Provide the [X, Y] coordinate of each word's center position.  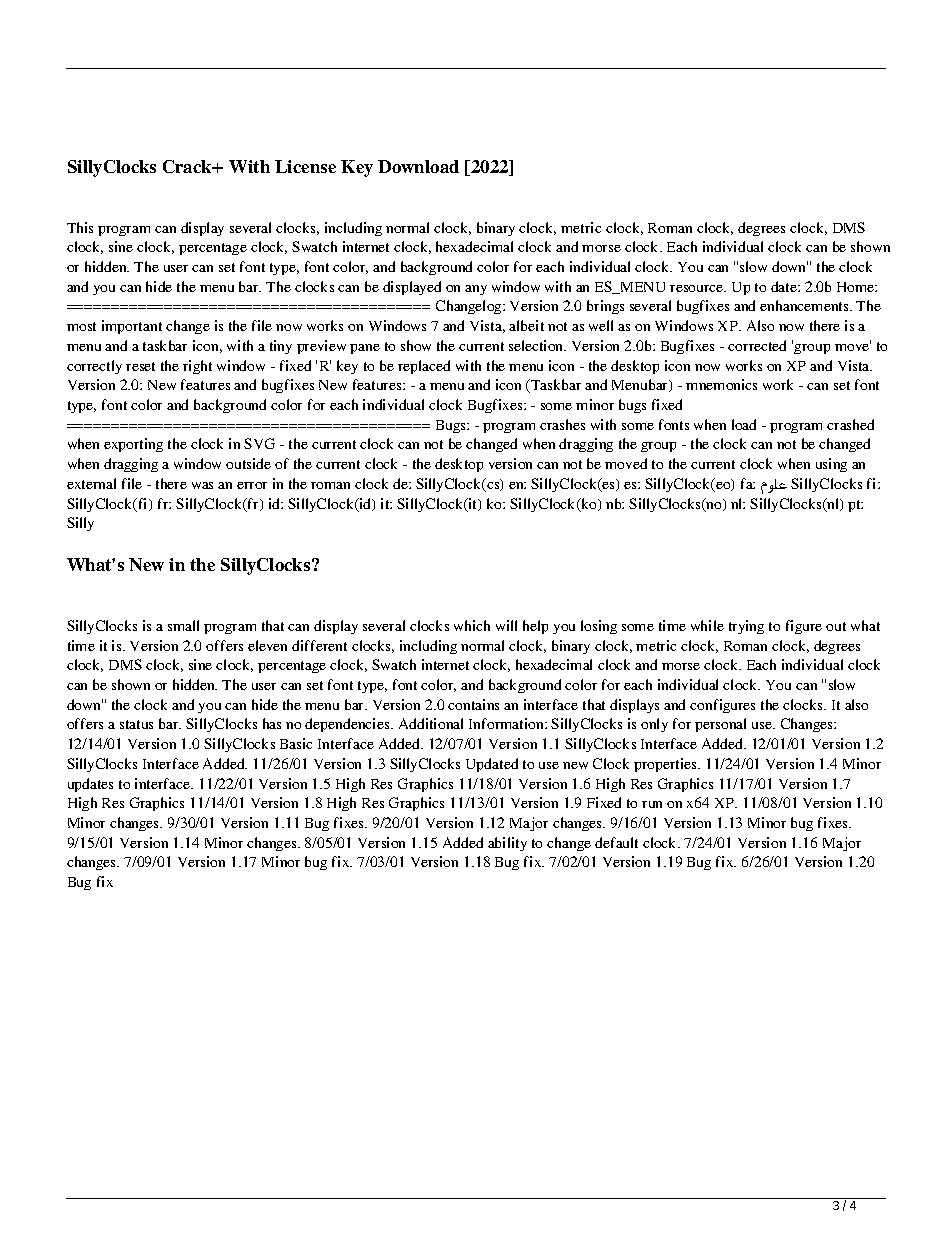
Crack [188, 166]
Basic [296, 743]
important [132, 327]
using [831, 465]
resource [698, 288]
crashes [562, 424]
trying [746, 627]
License [305, 166]
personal [720, 725]
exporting [133, 445]
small [183, 625]
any [476, 290]
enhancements [805, 305]
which [472, 625]
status [136, 724]
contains [473, 704]
